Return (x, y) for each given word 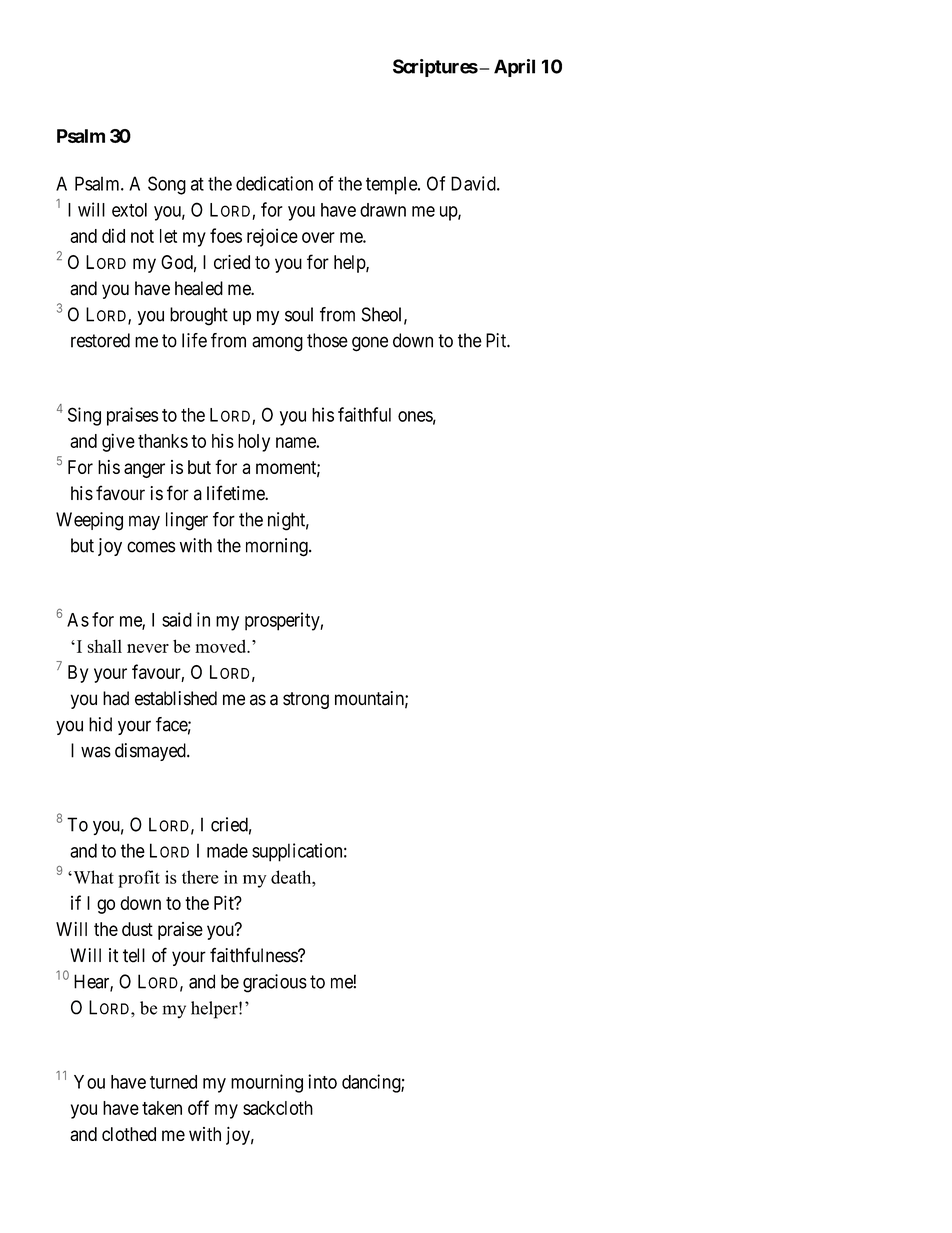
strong (306, 700)
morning (278, 547)
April (514, 68)
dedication (274, 183)
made (227, 850)
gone (370, 344)
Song (167, 185)
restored (100, 340)
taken (162, 1108)
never (148, 648)
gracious (275, 983)
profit (139, 879)
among (277, 344)
